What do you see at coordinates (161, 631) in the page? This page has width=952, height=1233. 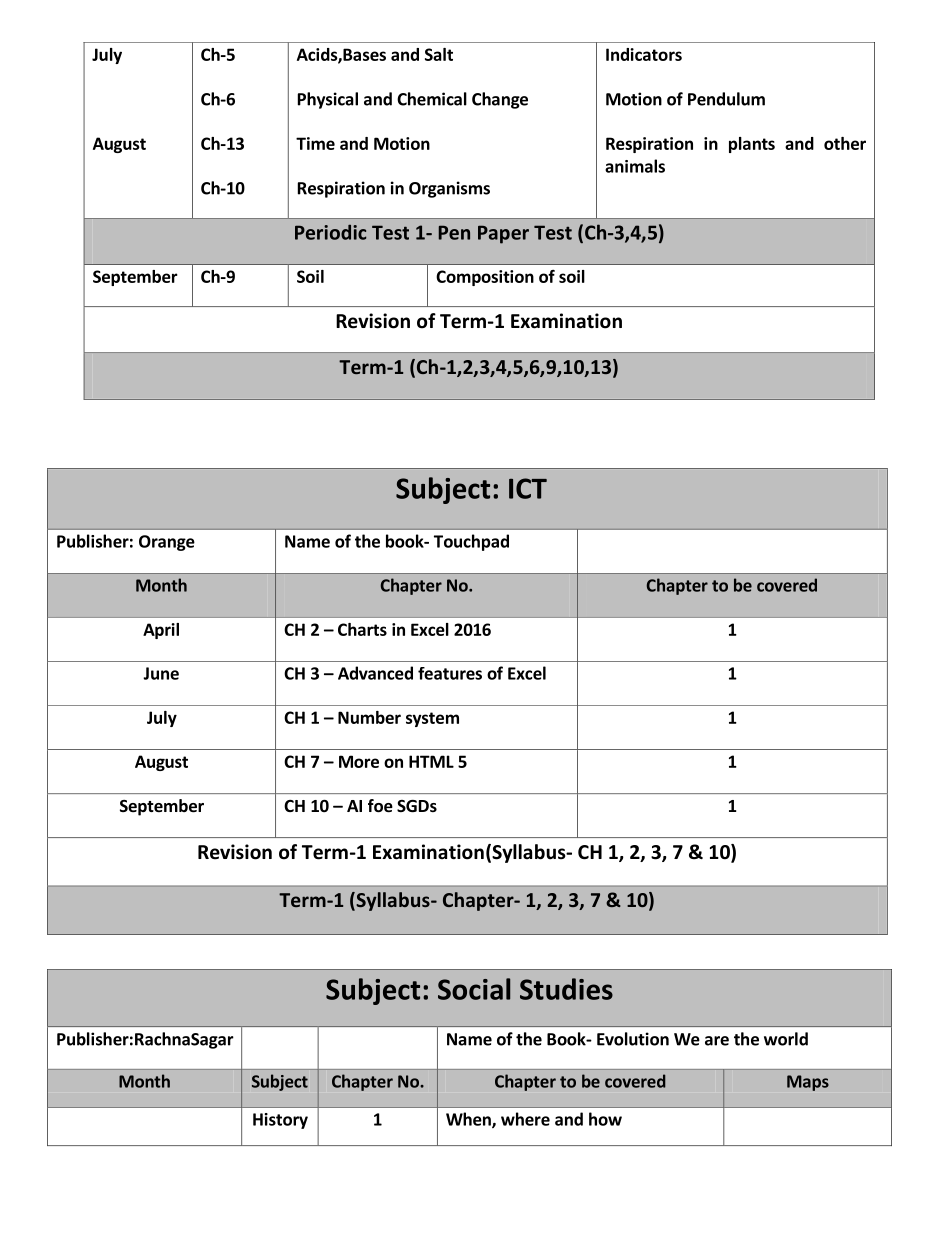 I see `April` at bounding box center [161, 631].
